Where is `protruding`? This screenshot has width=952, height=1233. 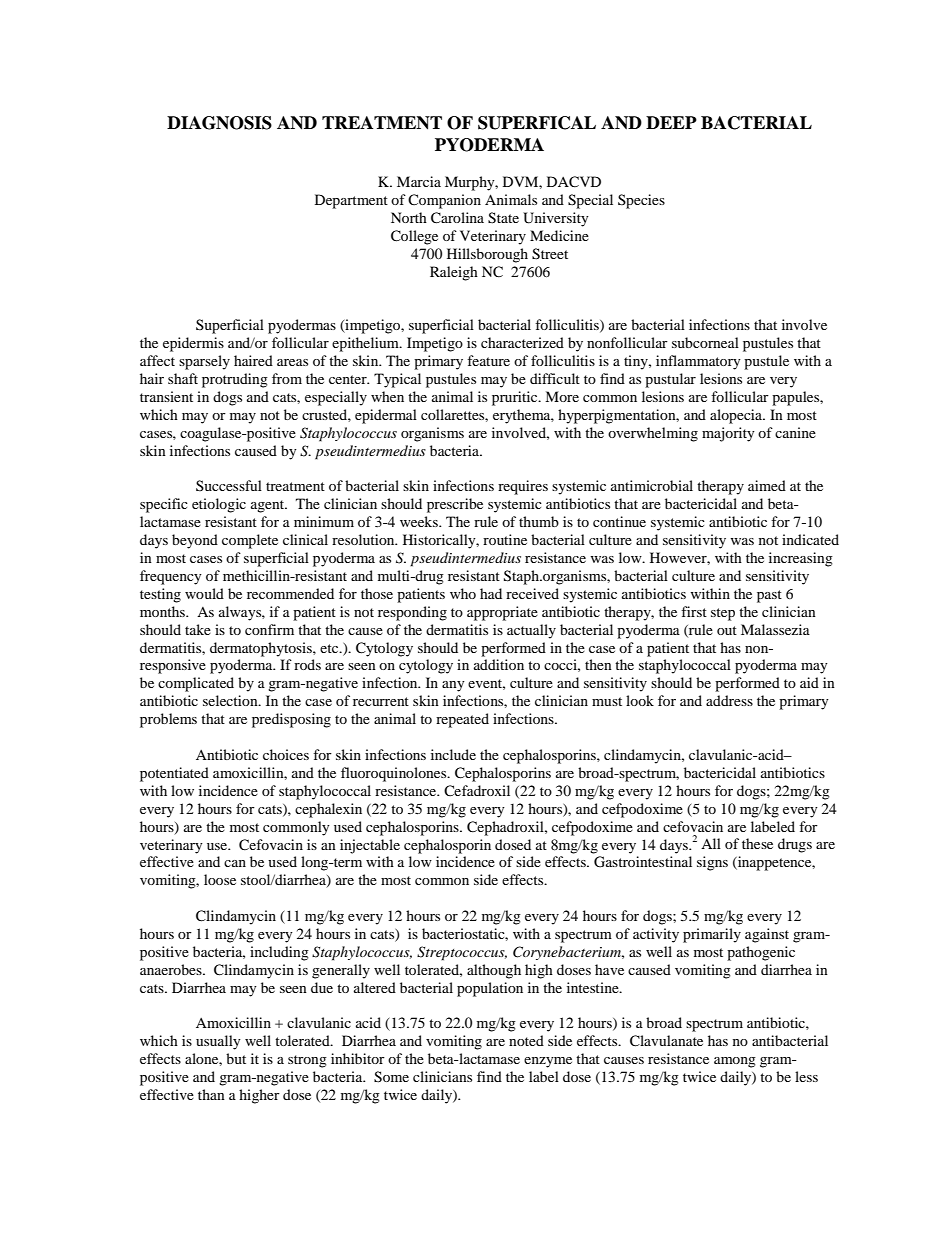 protruding is located at coordinates (235, 380).
